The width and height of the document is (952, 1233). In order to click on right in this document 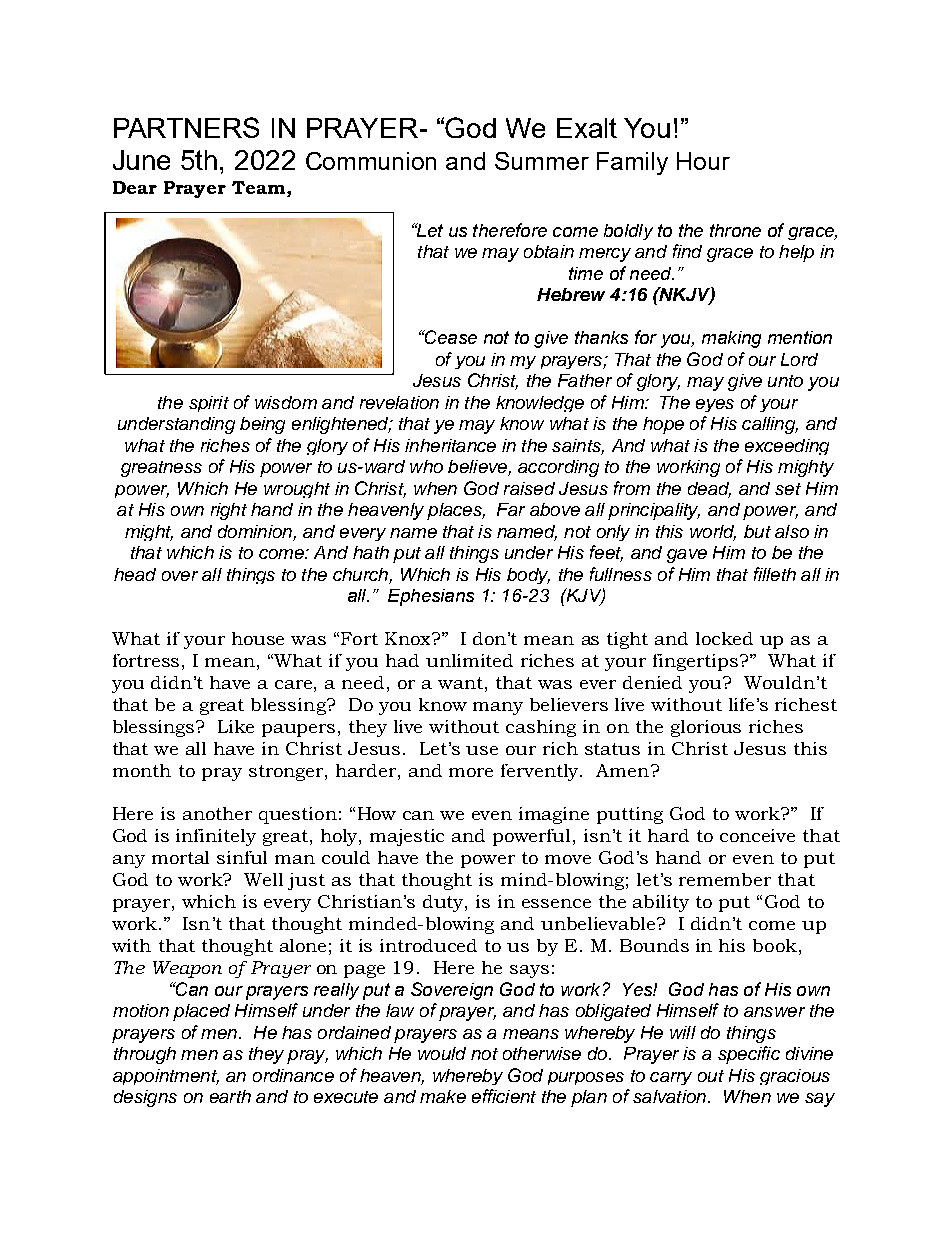, I will do `click(229, 511)`.
